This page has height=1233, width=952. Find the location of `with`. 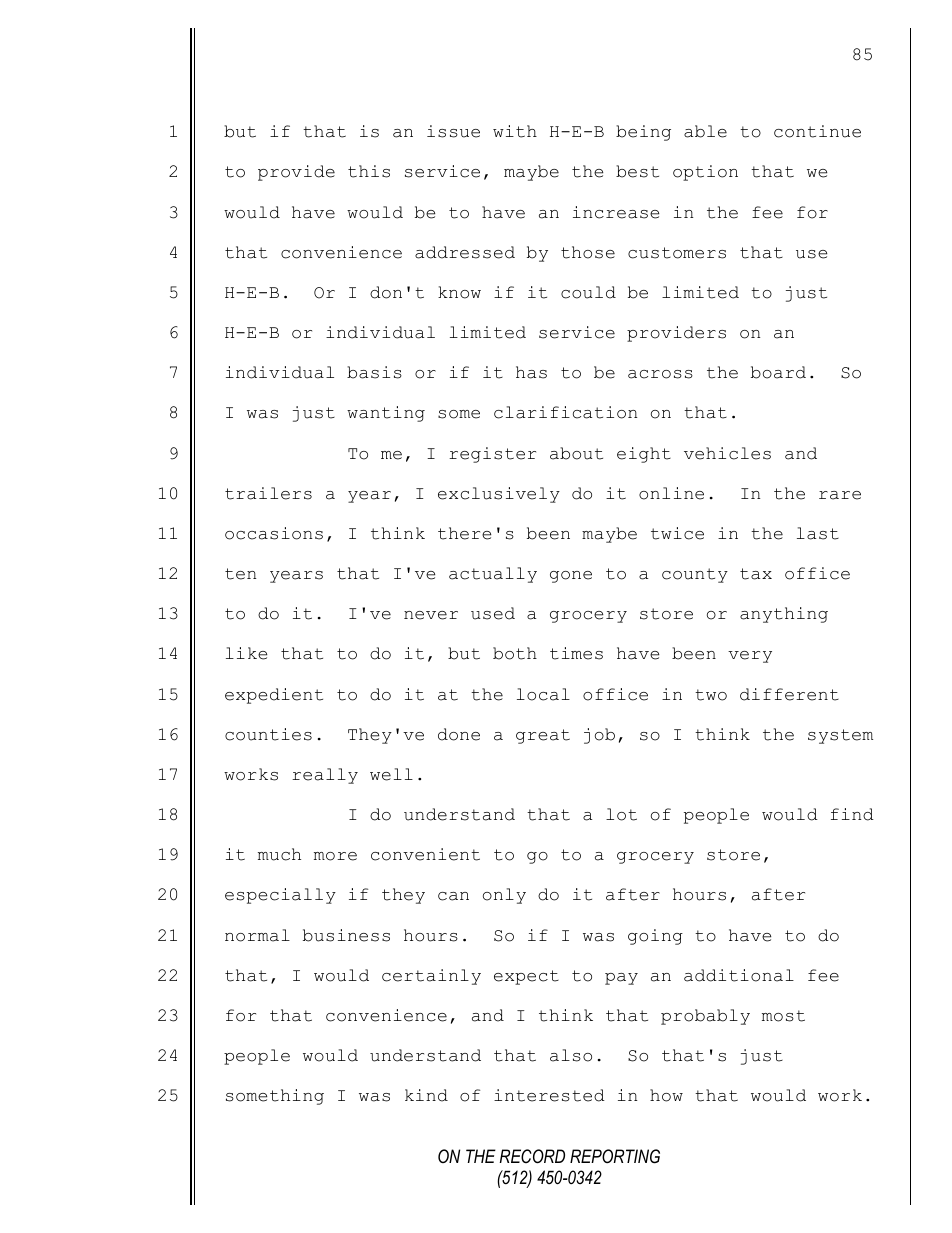

with is located at coordinates (515, 131).
